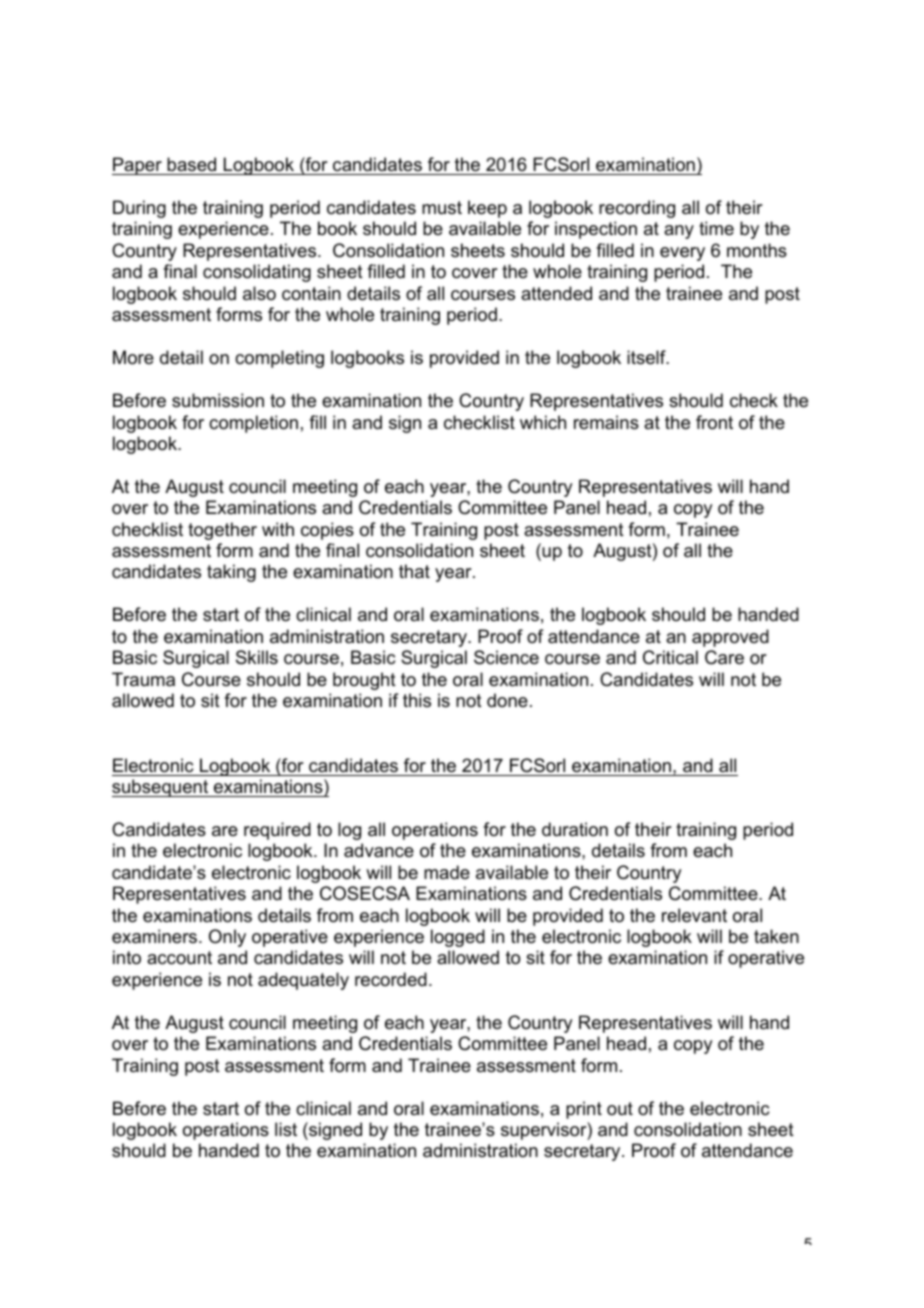 This screenshot has height=1308, width=924. I want to click on time, so click(716, 228).
